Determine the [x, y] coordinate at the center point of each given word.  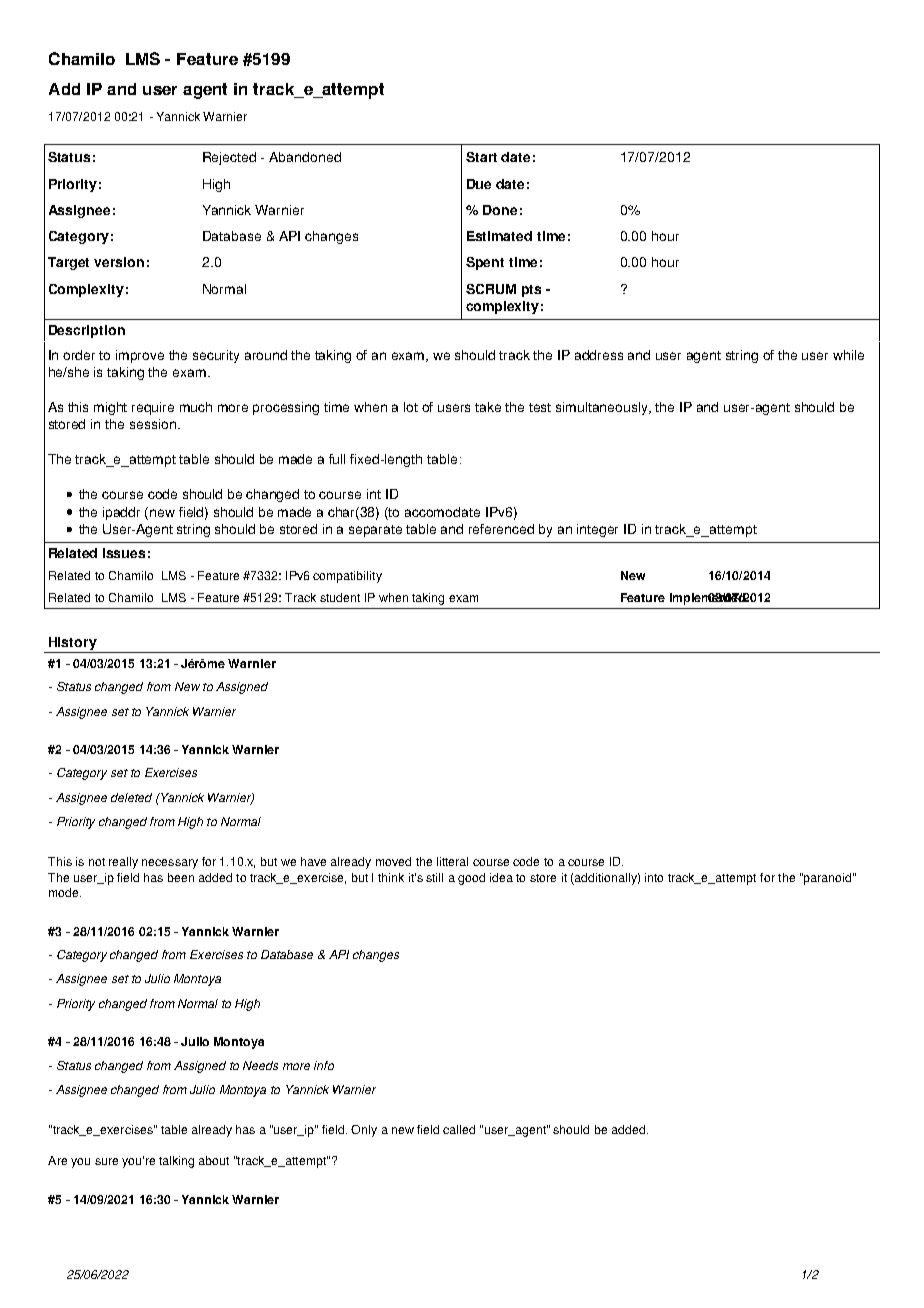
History [73, 643]
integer [597, 530]
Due [479, 184]
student [340, 597]
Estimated [499, 236]
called [459, 1129]
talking [176, 1162]
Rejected [229, 158]
